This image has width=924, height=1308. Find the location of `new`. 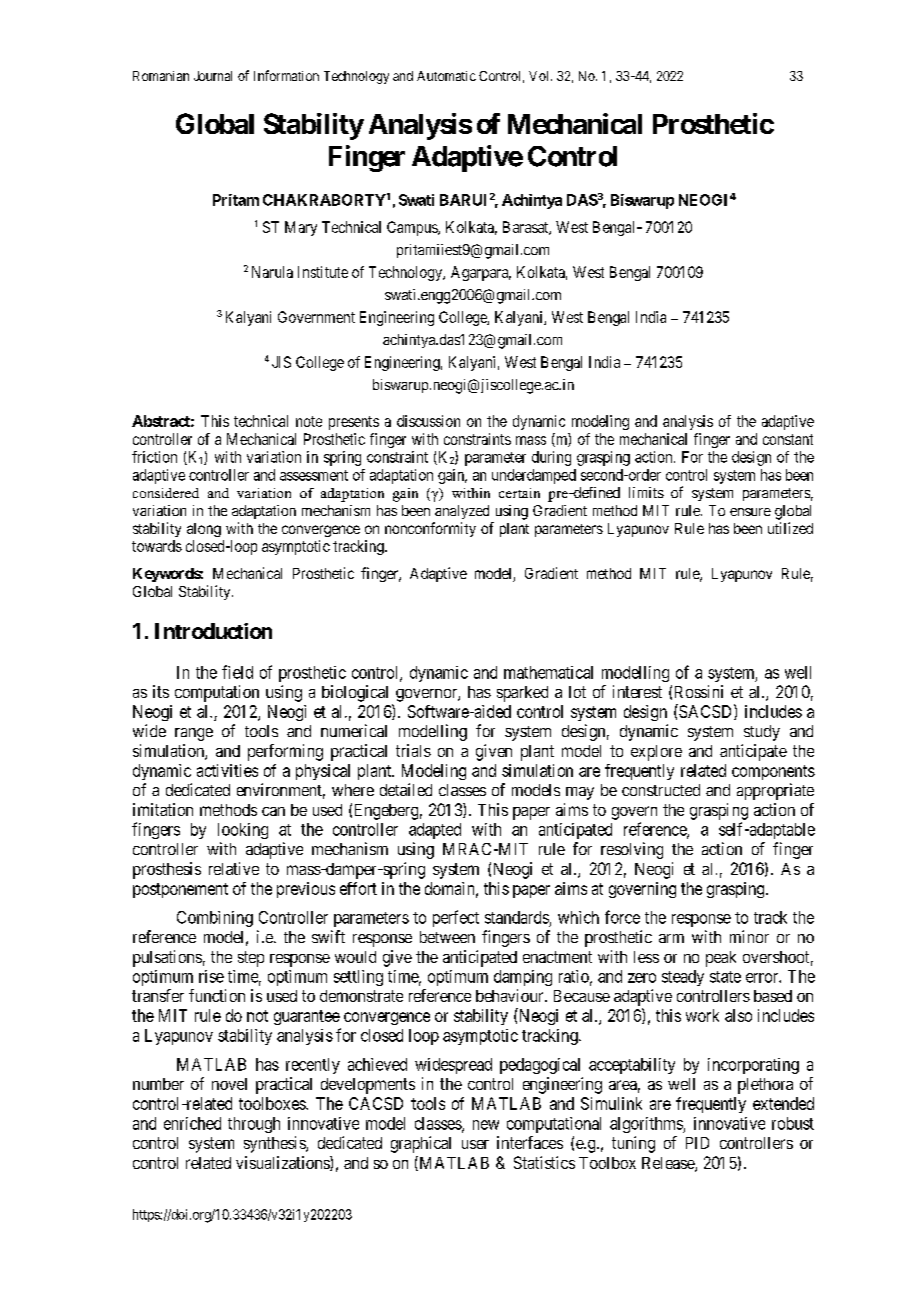

new is located at coordinates (486, 1125).
